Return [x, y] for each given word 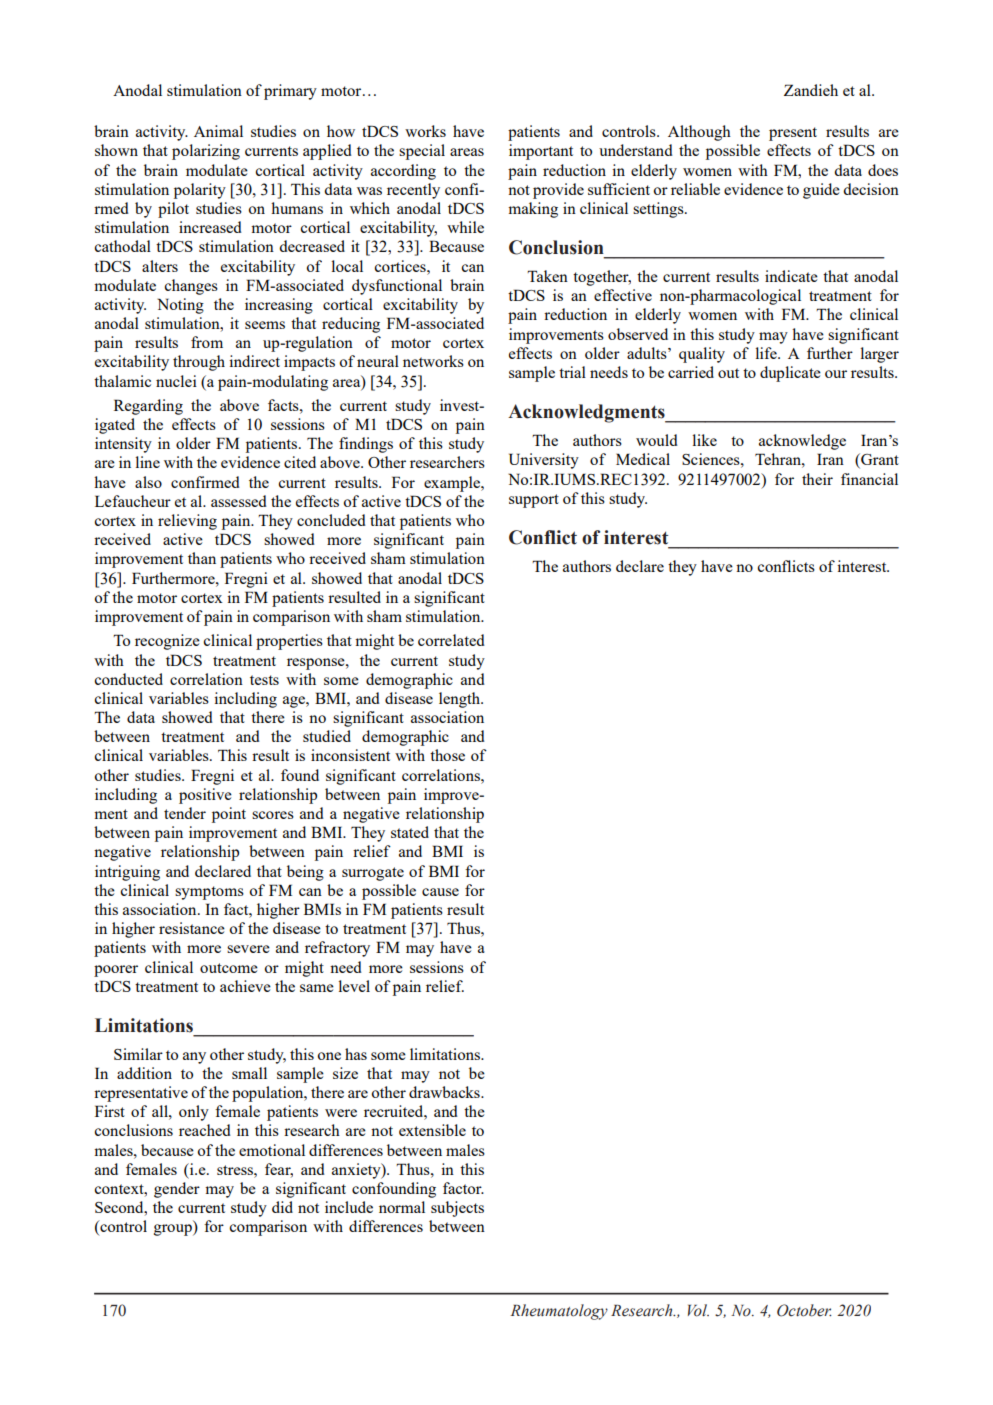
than [202, 558]
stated [410, 832]
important [541, 152]
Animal [218, 131]
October [804, 1310]
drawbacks [445, 1092]
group [174, 1230]
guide [821, 191]
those [447, 755]
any [194, 1058]
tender [185, 813]
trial [572, 372]
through [199, 363]
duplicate [790, 374]
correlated [451, 640]
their [817, 479]
